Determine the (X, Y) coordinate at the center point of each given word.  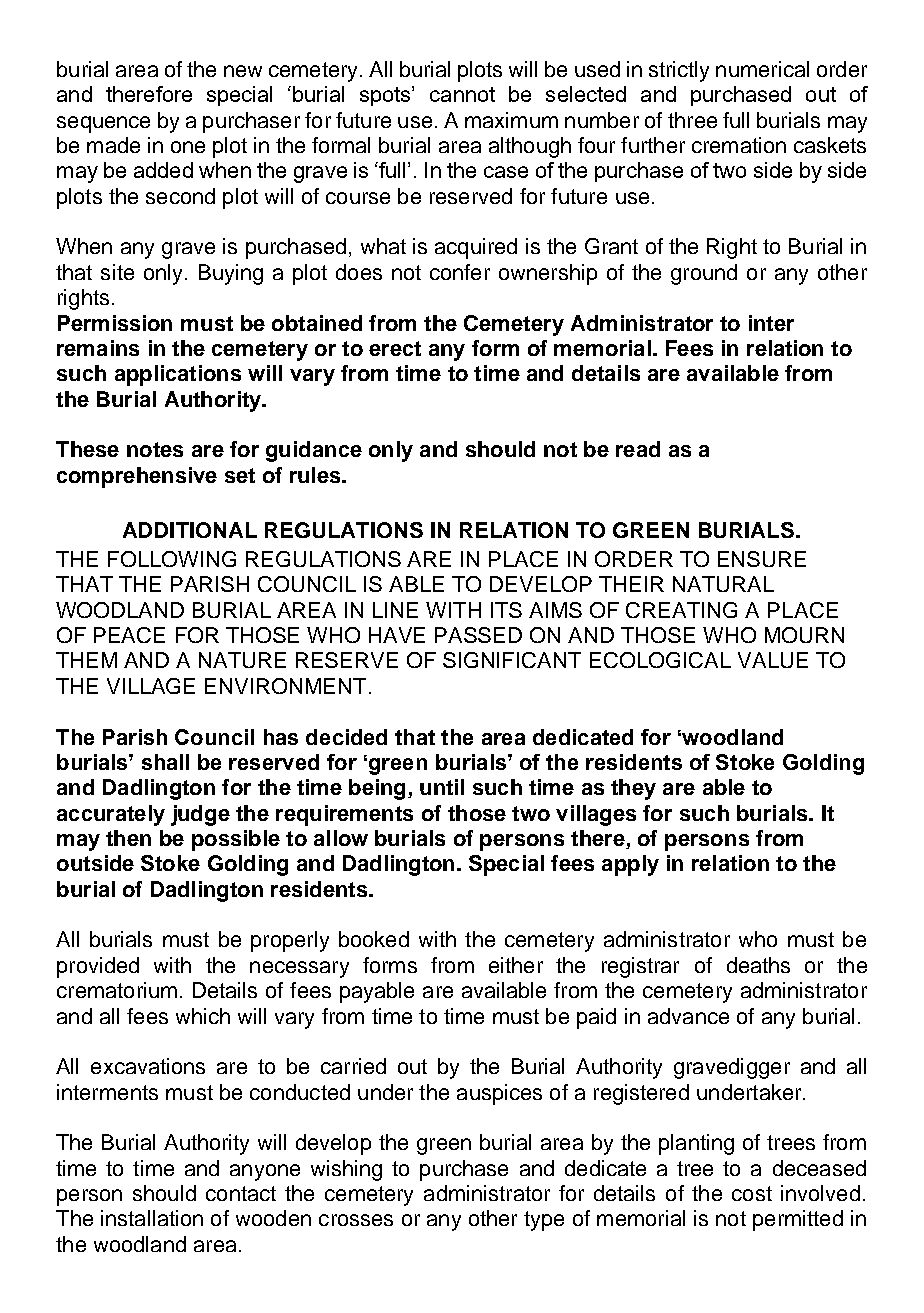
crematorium (117, 990)
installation (152, 1218)
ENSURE (762, 559)
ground (704, 274)
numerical (762, 69)
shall (165, 762)
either (516, 965)
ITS (506, 610)
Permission (115, 323)
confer (460, 272)
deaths (758, 965)
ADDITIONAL (190, 530)
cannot (462, 94)
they (633, 789)
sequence (103, 124)
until (442, 787)
